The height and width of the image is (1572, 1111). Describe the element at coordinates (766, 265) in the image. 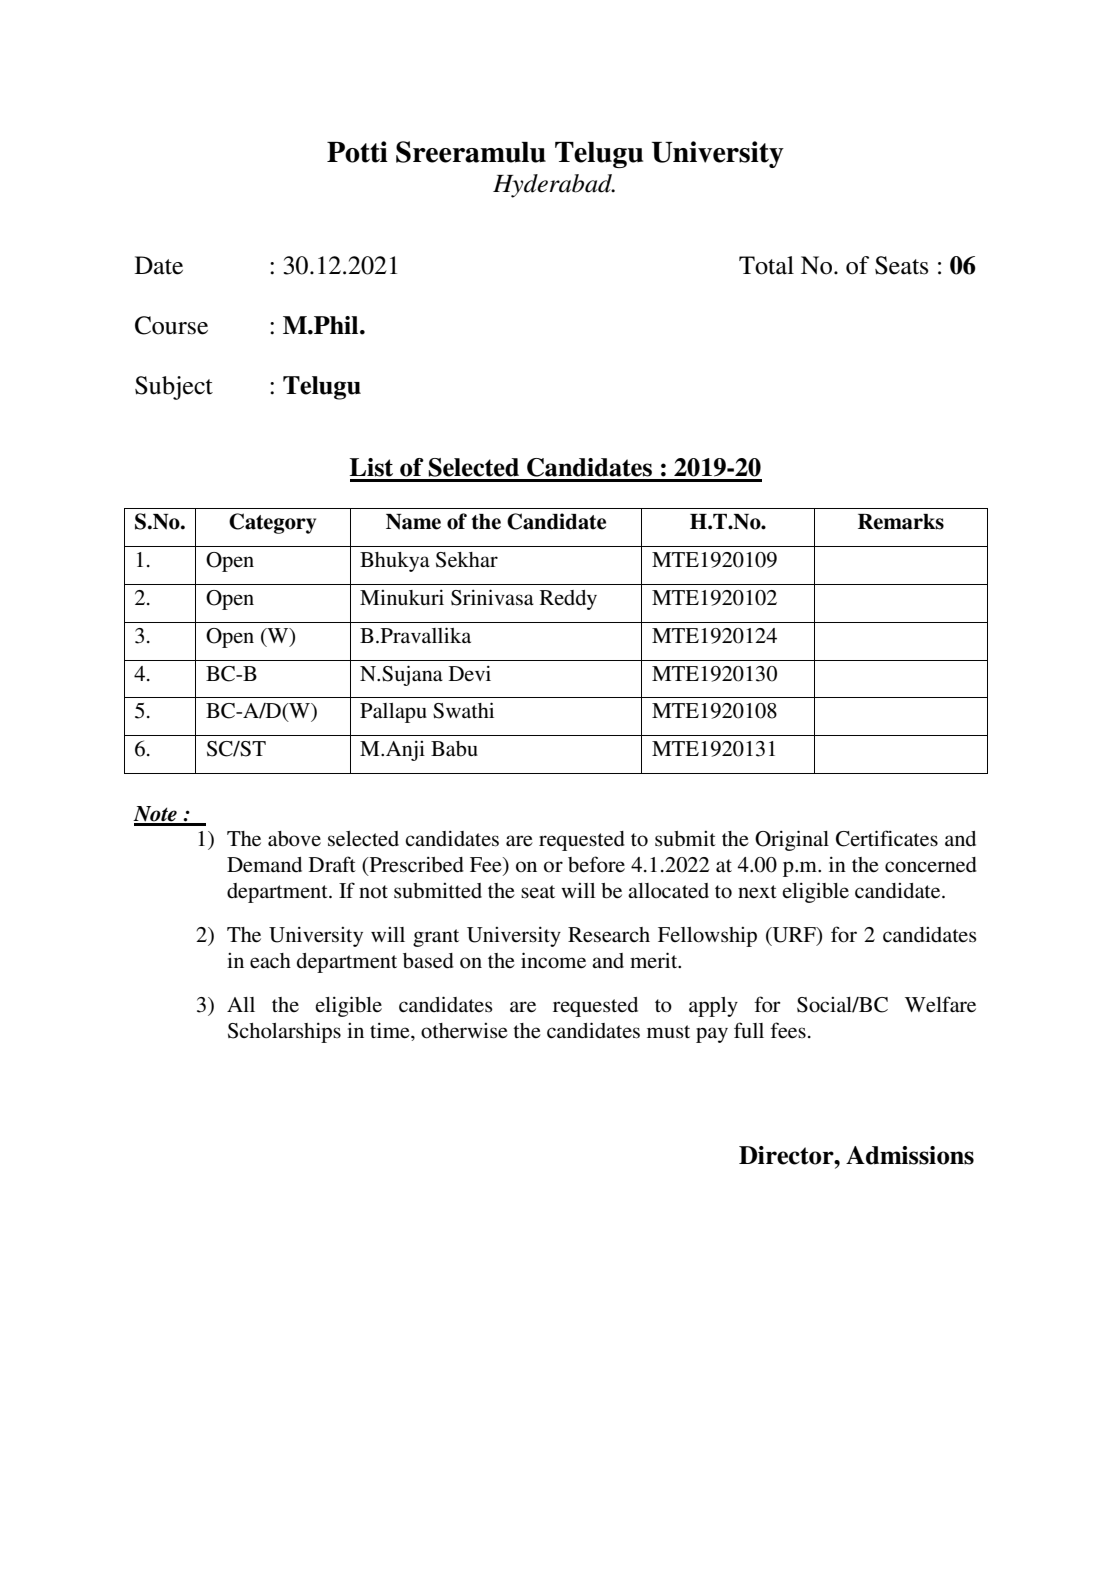

I see `Total` at that location.
